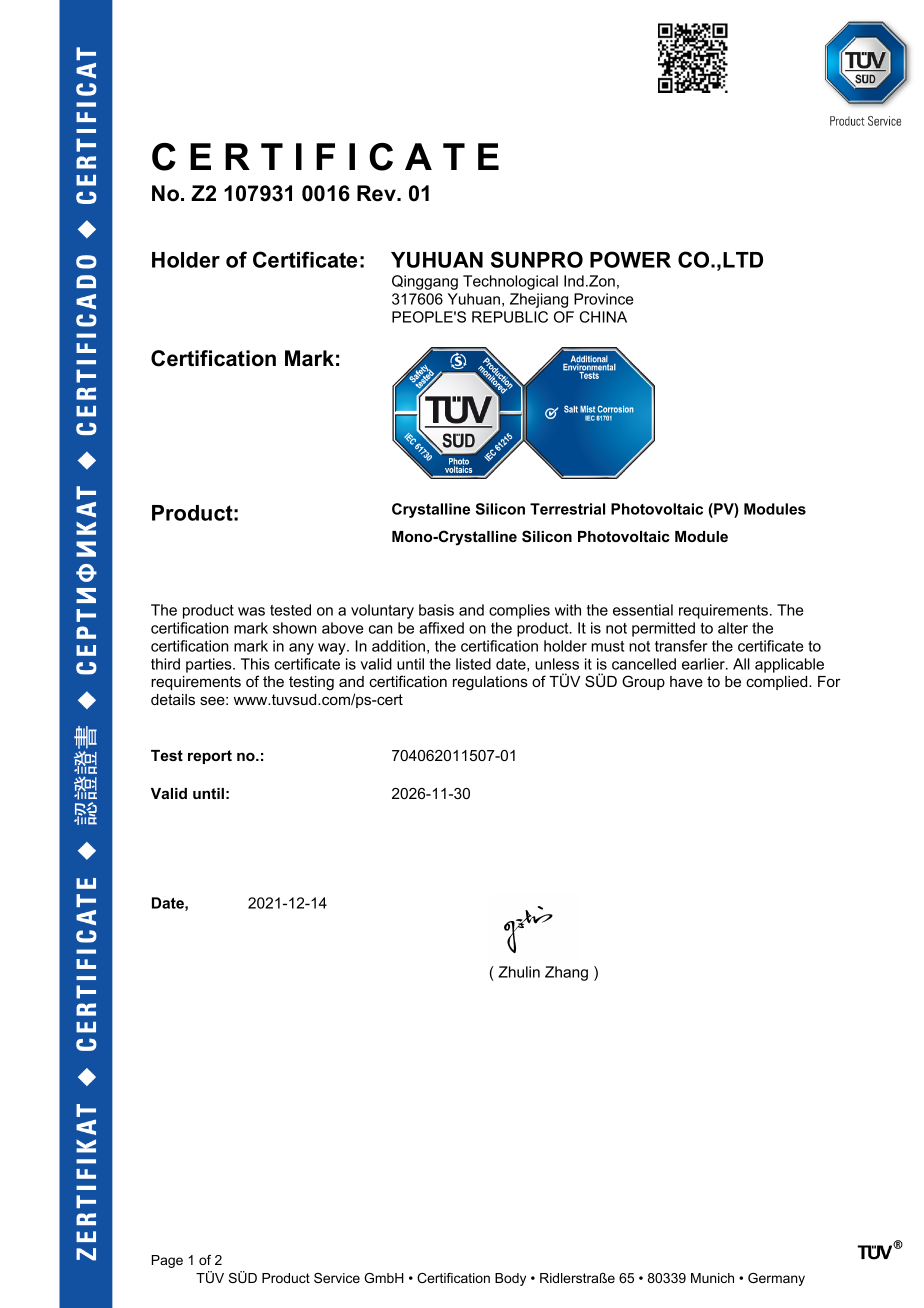 The width and height of the screenshot is (924, 1308). I want to click on Rev, so click(377, 193).
